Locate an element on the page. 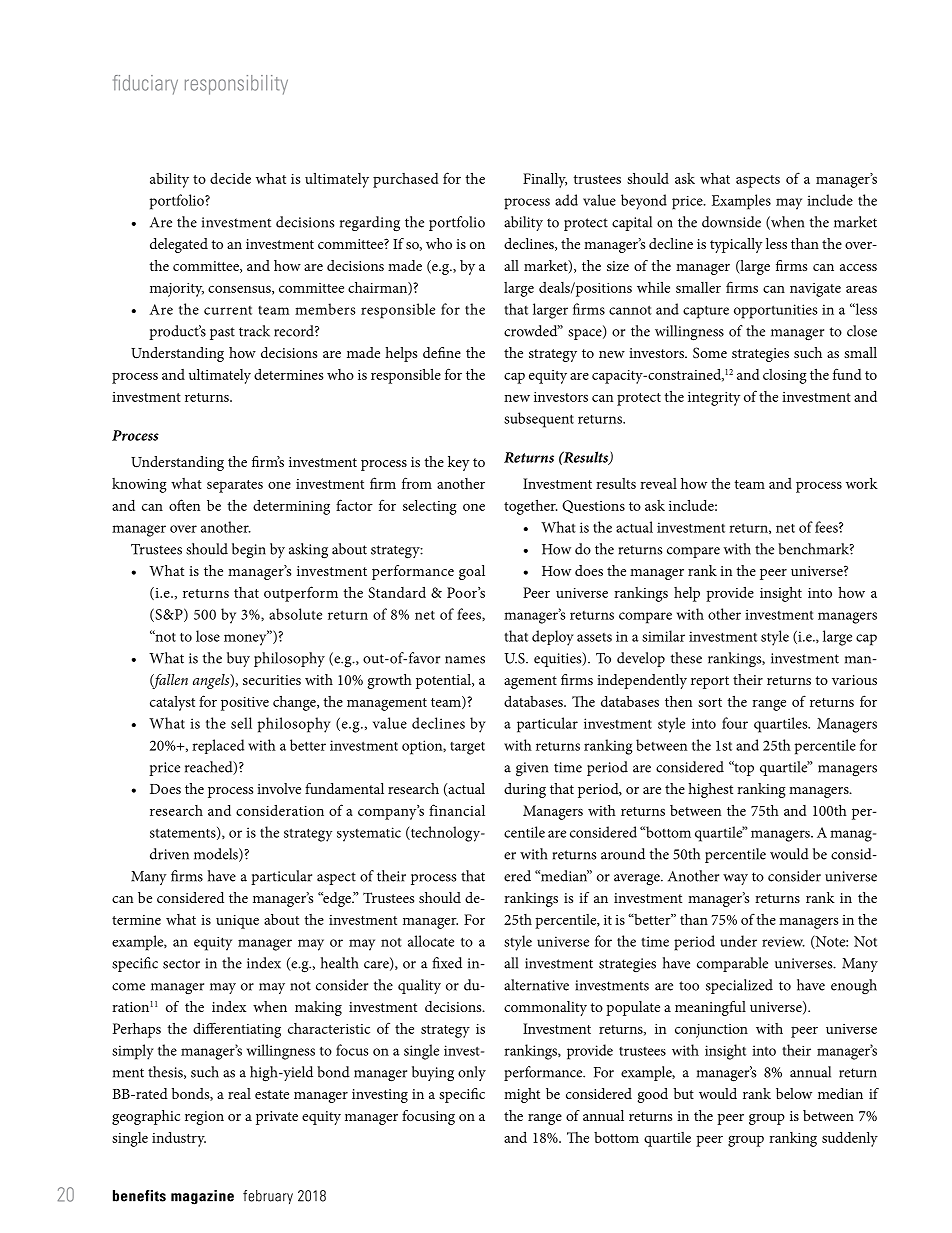 Image resolution: width=952 pixels, height=1233 pixels. fixed is located at coordinates (447, 963).
